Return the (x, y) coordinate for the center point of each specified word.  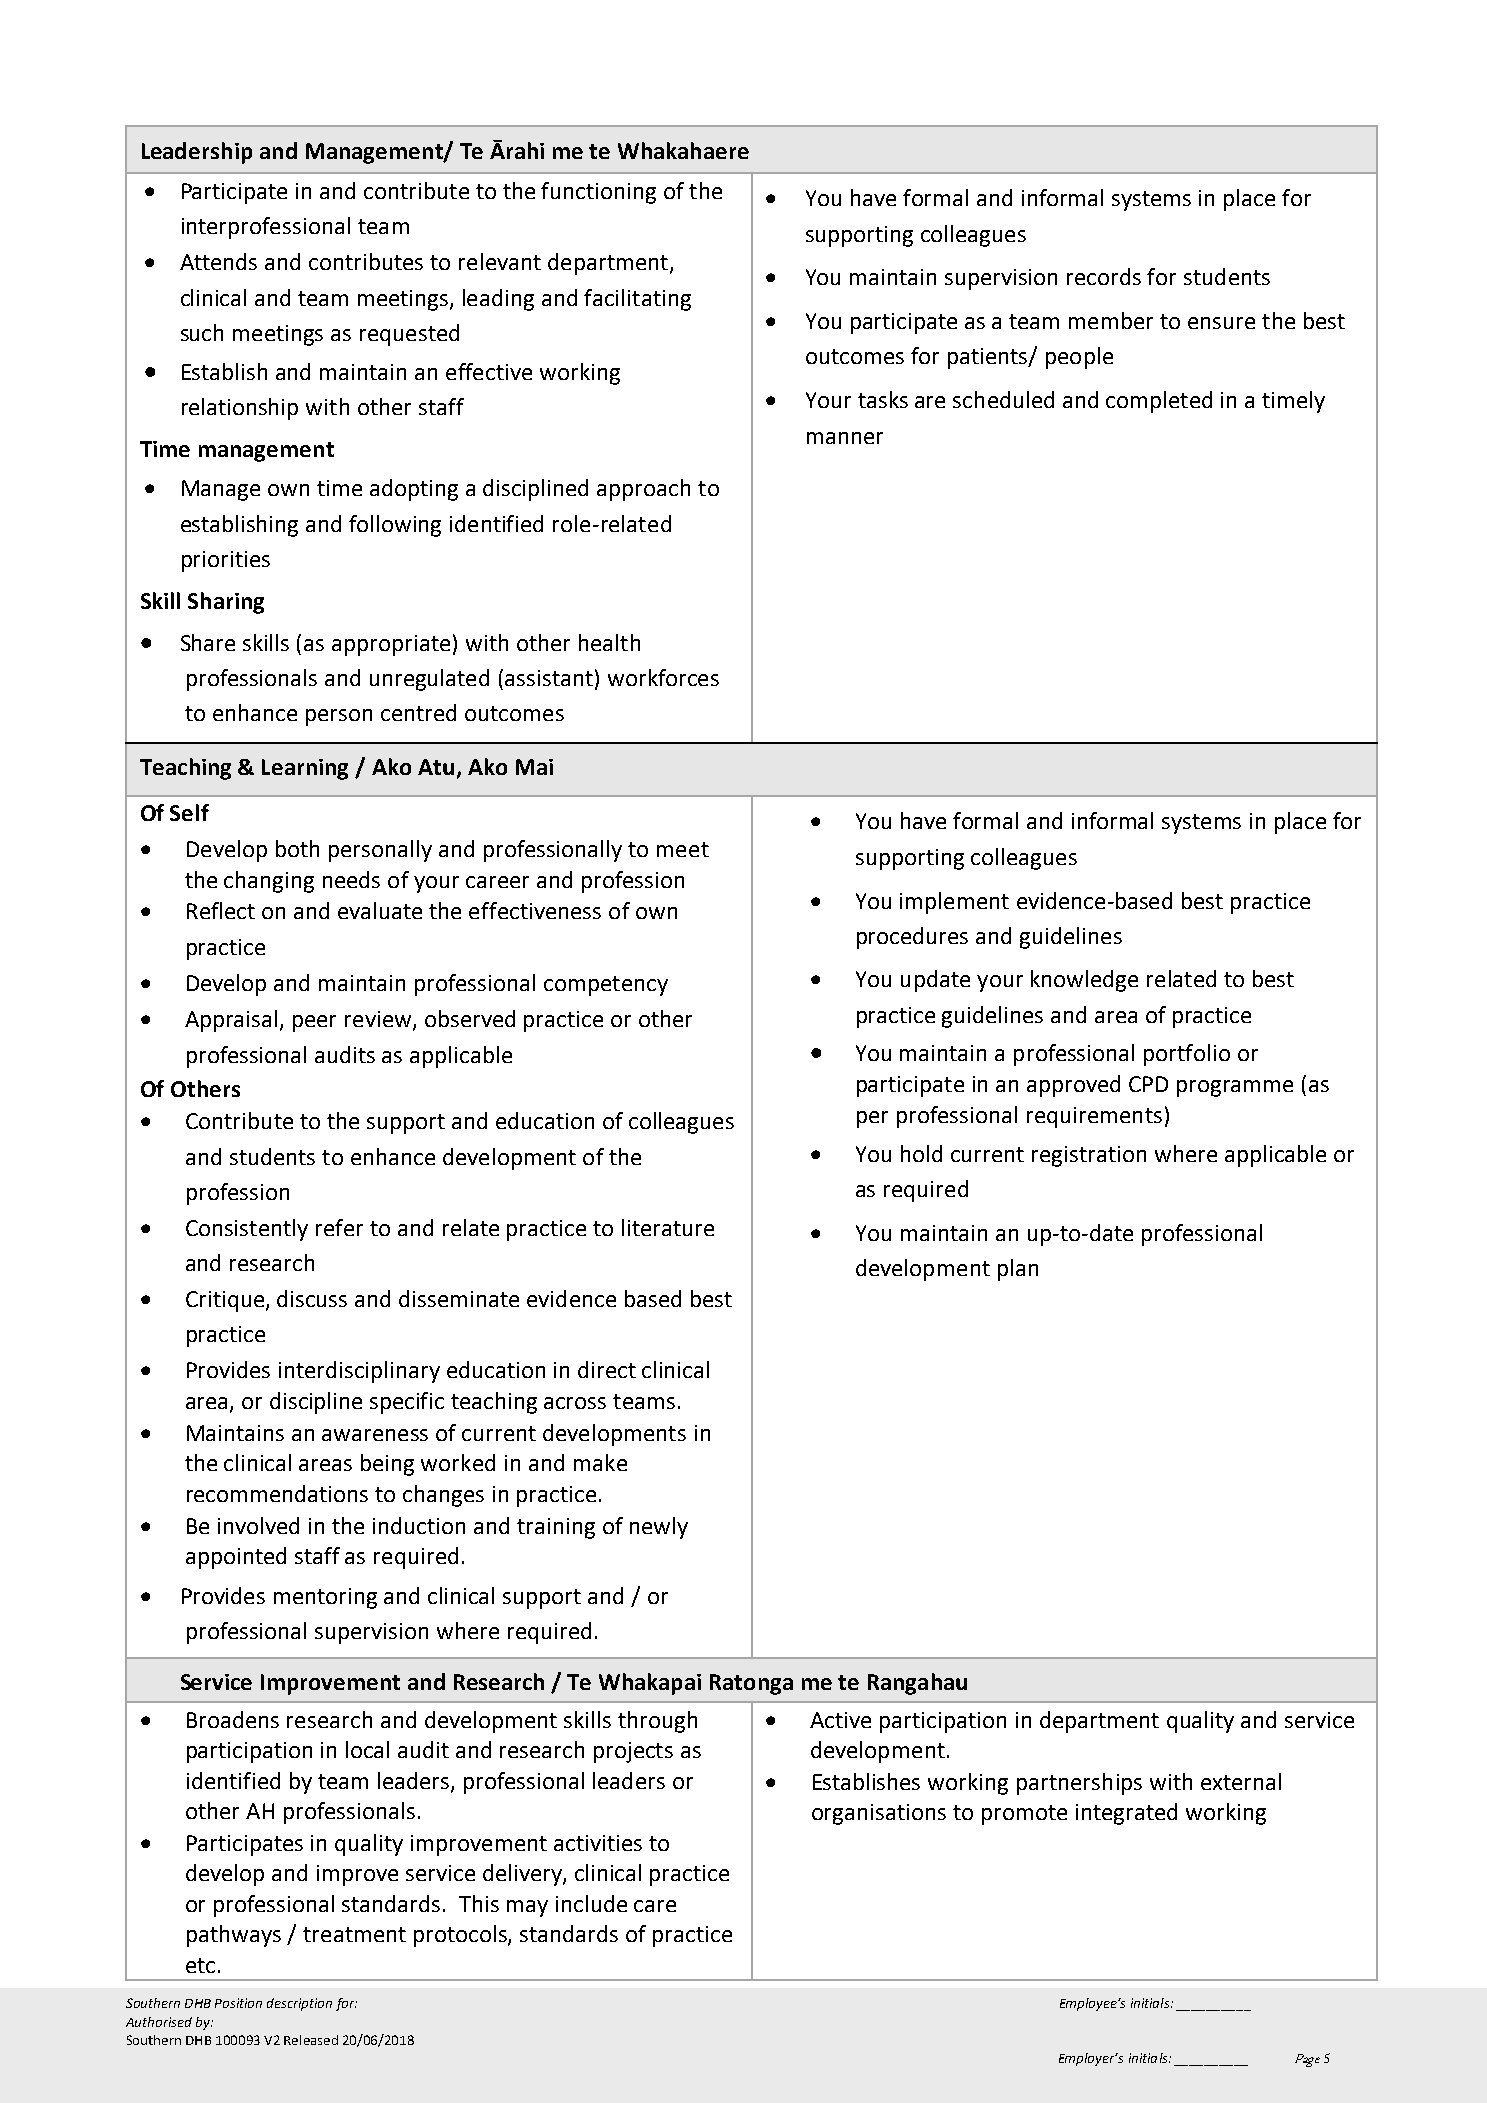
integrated (1126, 1814)
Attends (218, 261)
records (1104, 276)
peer (314, 1023)
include (591, 1903)
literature (668, 1227)
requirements (1094, 1117)
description (299, 2004)
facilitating (637, 300)
